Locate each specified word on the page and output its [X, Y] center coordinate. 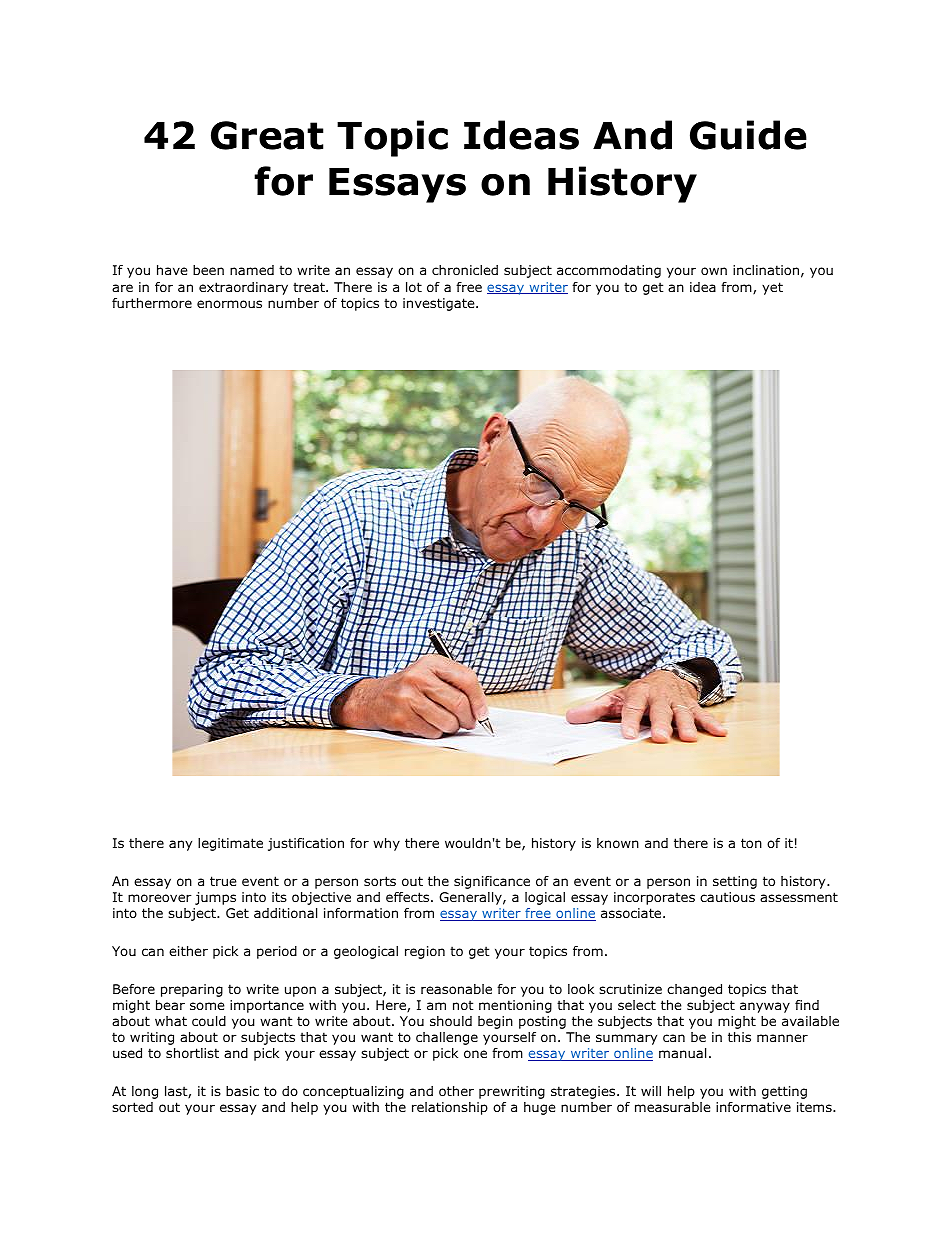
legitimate [230, 844]
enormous [229, 304]
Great [267, 135]
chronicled [465, 270]
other [456, 1091]
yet [772, 288]
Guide [748, 135]
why [386, 844]
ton [751, 843]
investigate [440, 304]
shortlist [192, 1053]
